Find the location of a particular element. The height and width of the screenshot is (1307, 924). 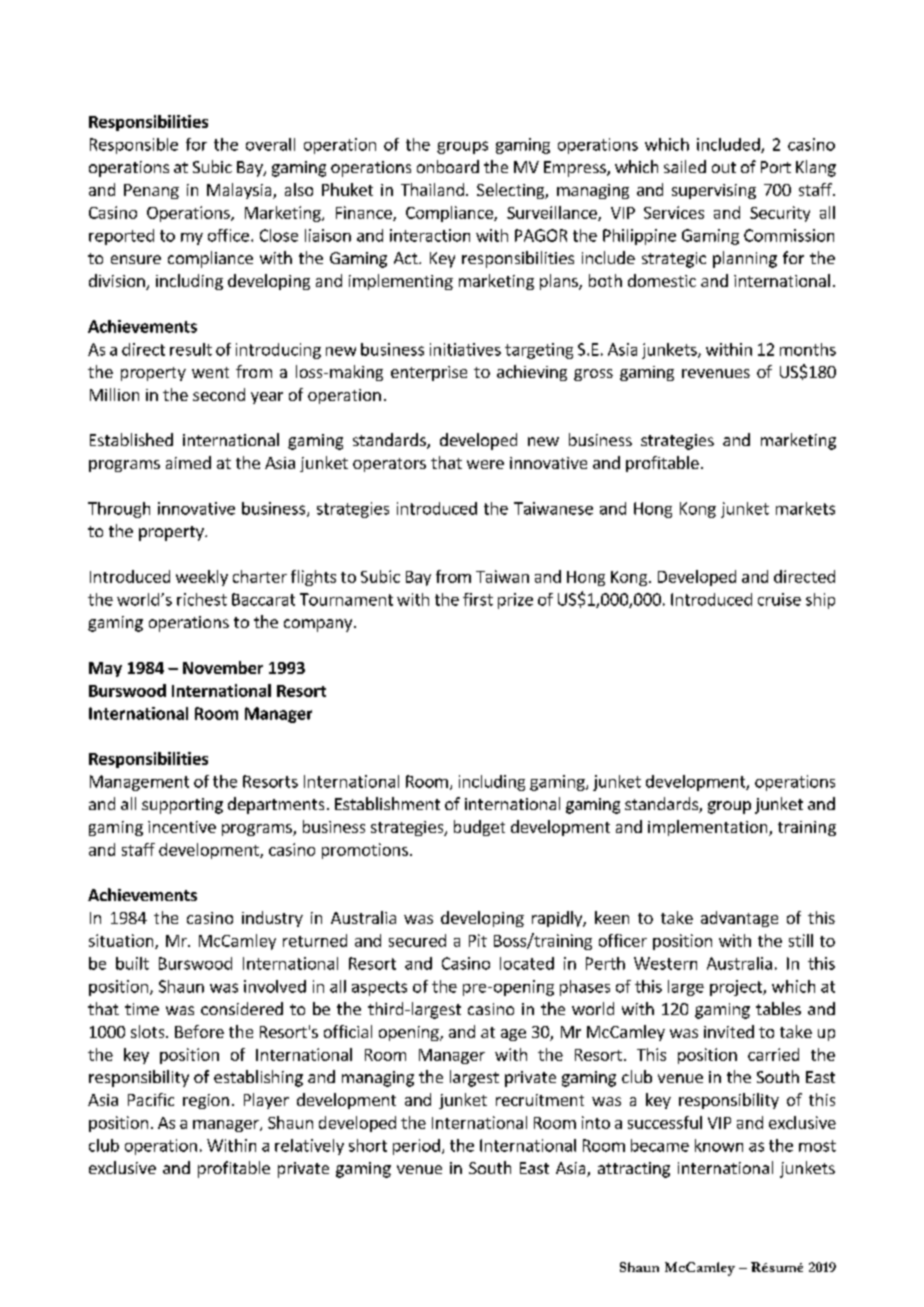

period is located at coordinates (416, 1147).
